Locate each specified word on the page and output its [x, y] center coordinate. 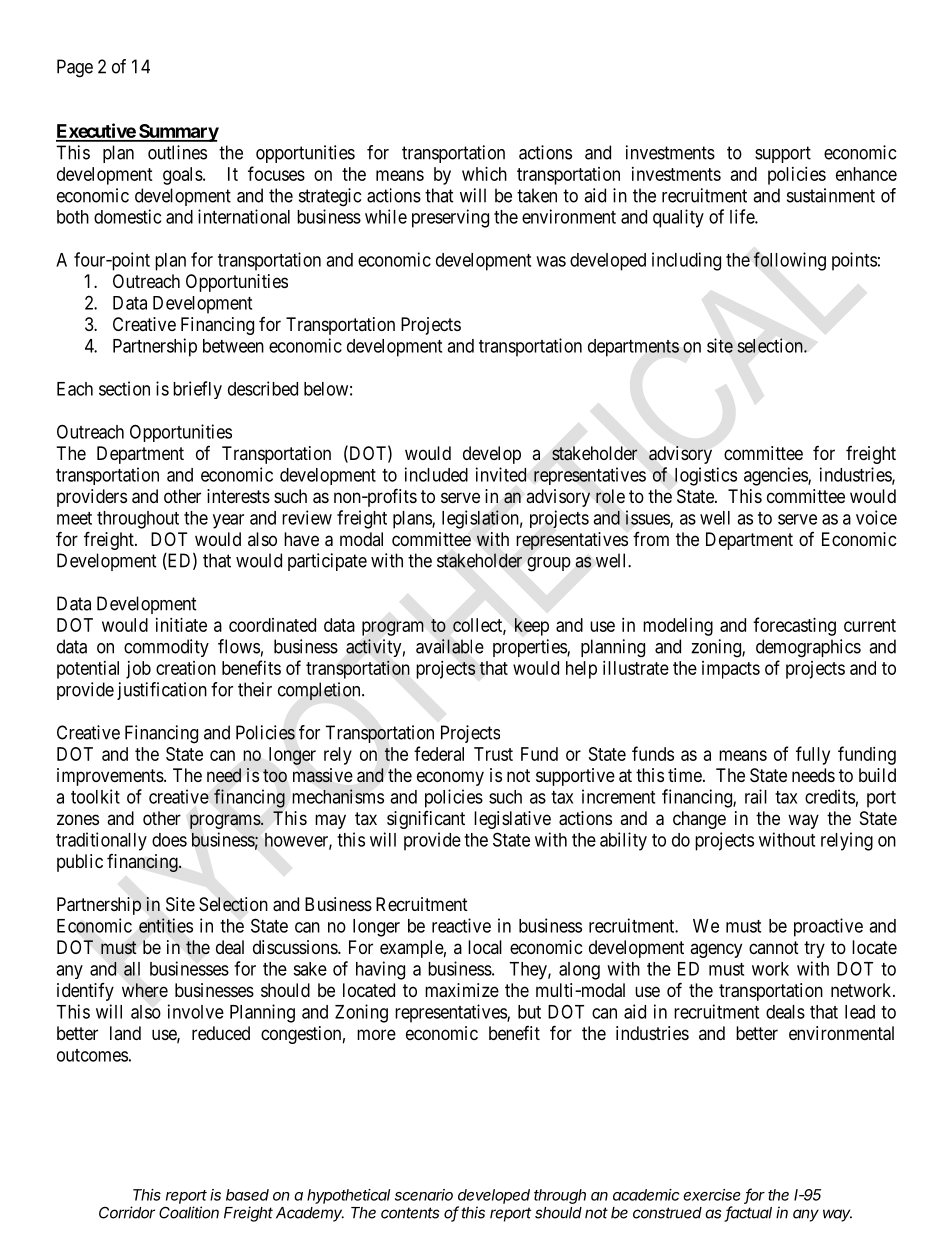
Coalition [189, 1212]
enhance [866, 174]
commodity [166, 648]
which [484, 174]
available [450, 646]
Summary [178, 133]
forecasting [794, 626]
